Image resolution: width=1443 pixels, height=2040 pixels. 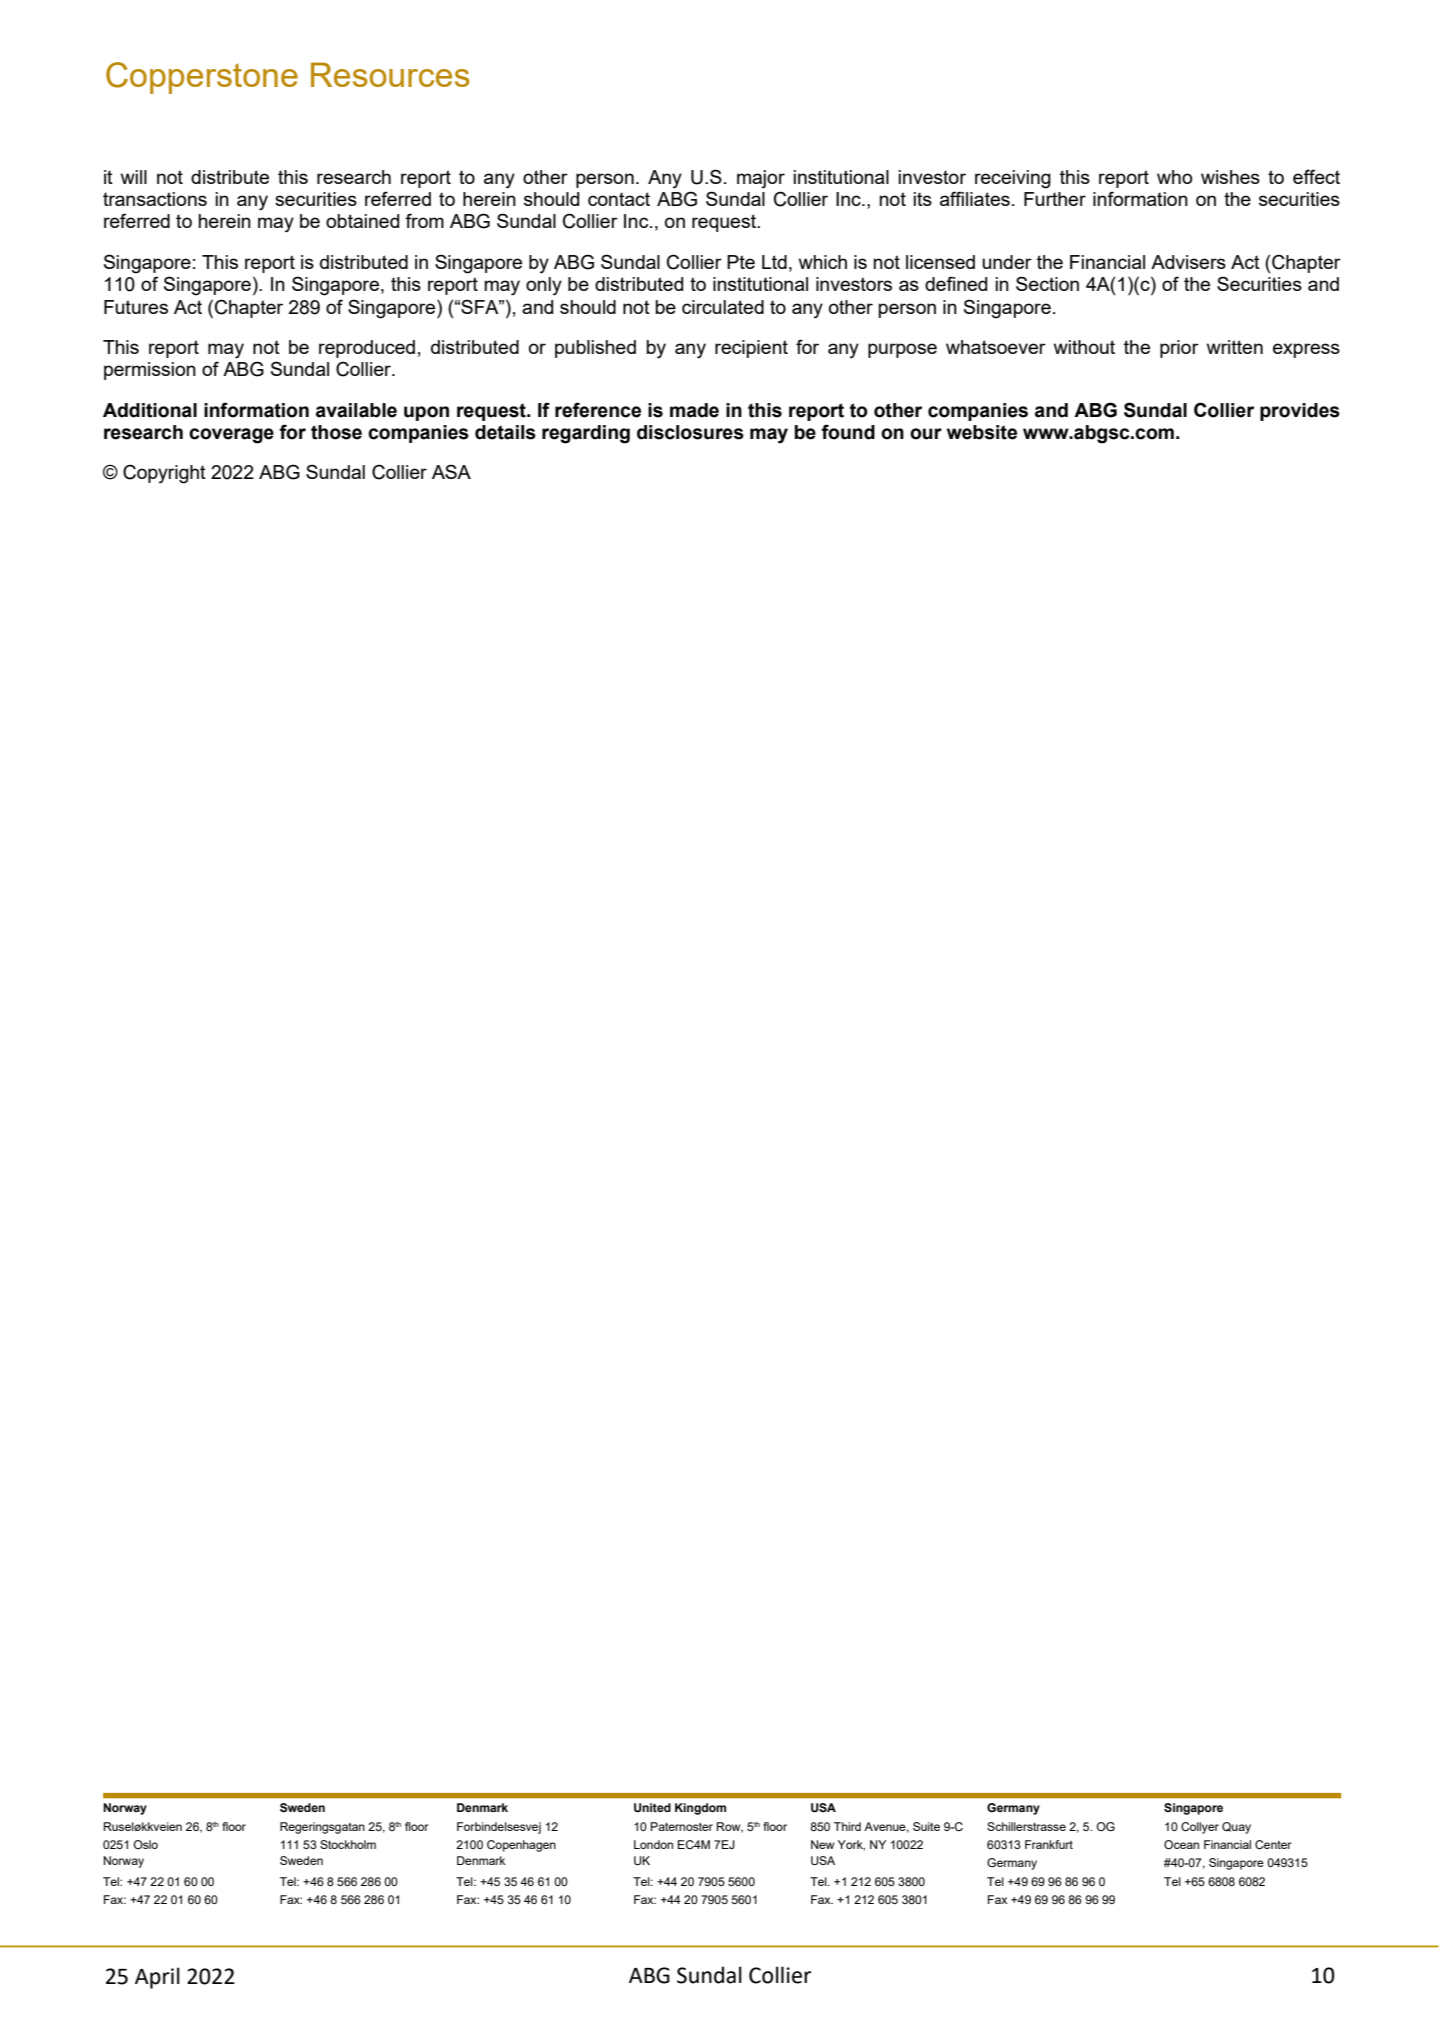 What do you see at coordinates (690, 432) in the screenshot?
I see `disclosures` at bounding box center [690, 432].
